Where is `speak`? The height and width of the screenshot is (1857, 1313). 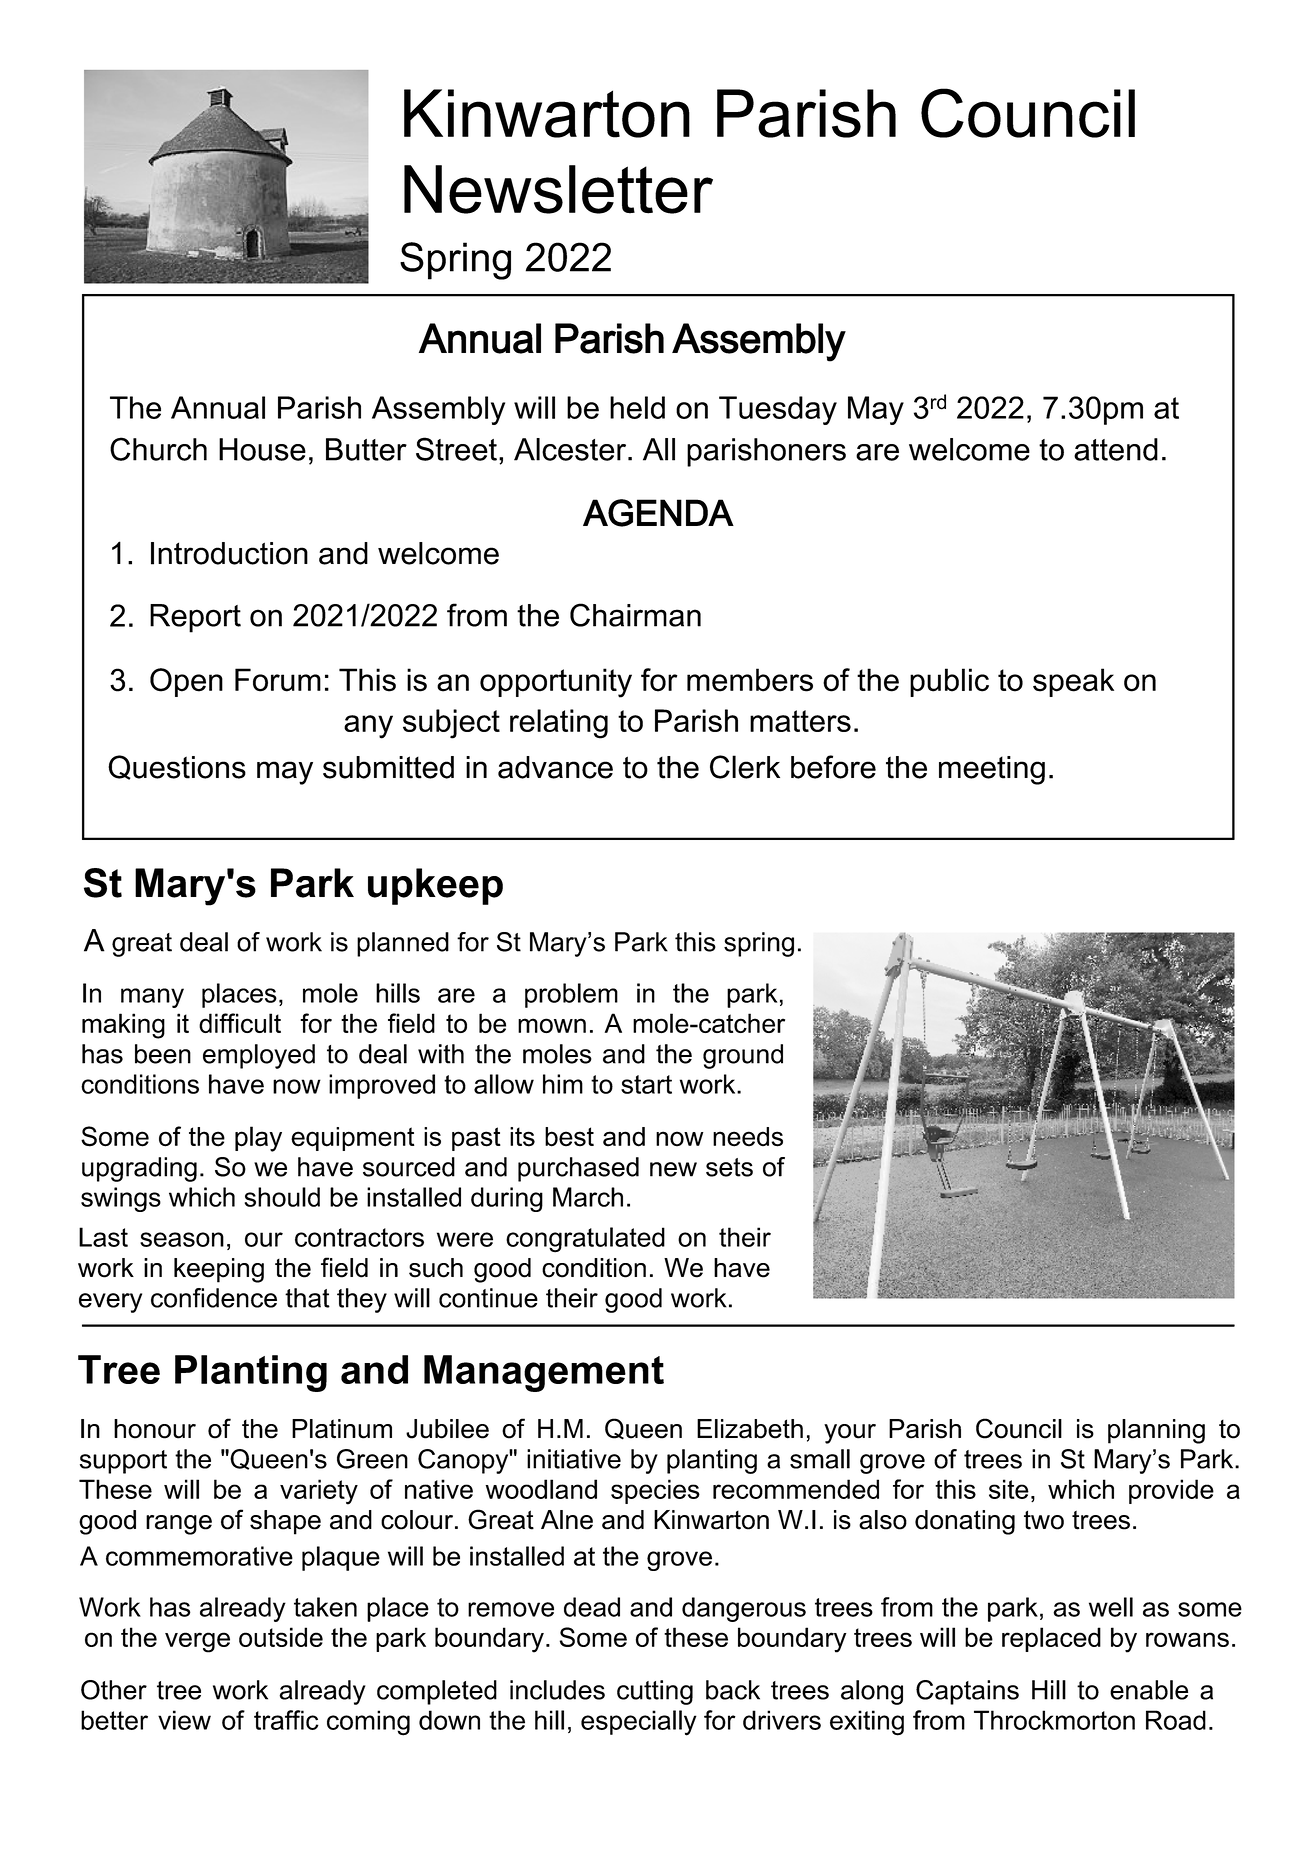 speak is located at coordinates (1073, 682).
